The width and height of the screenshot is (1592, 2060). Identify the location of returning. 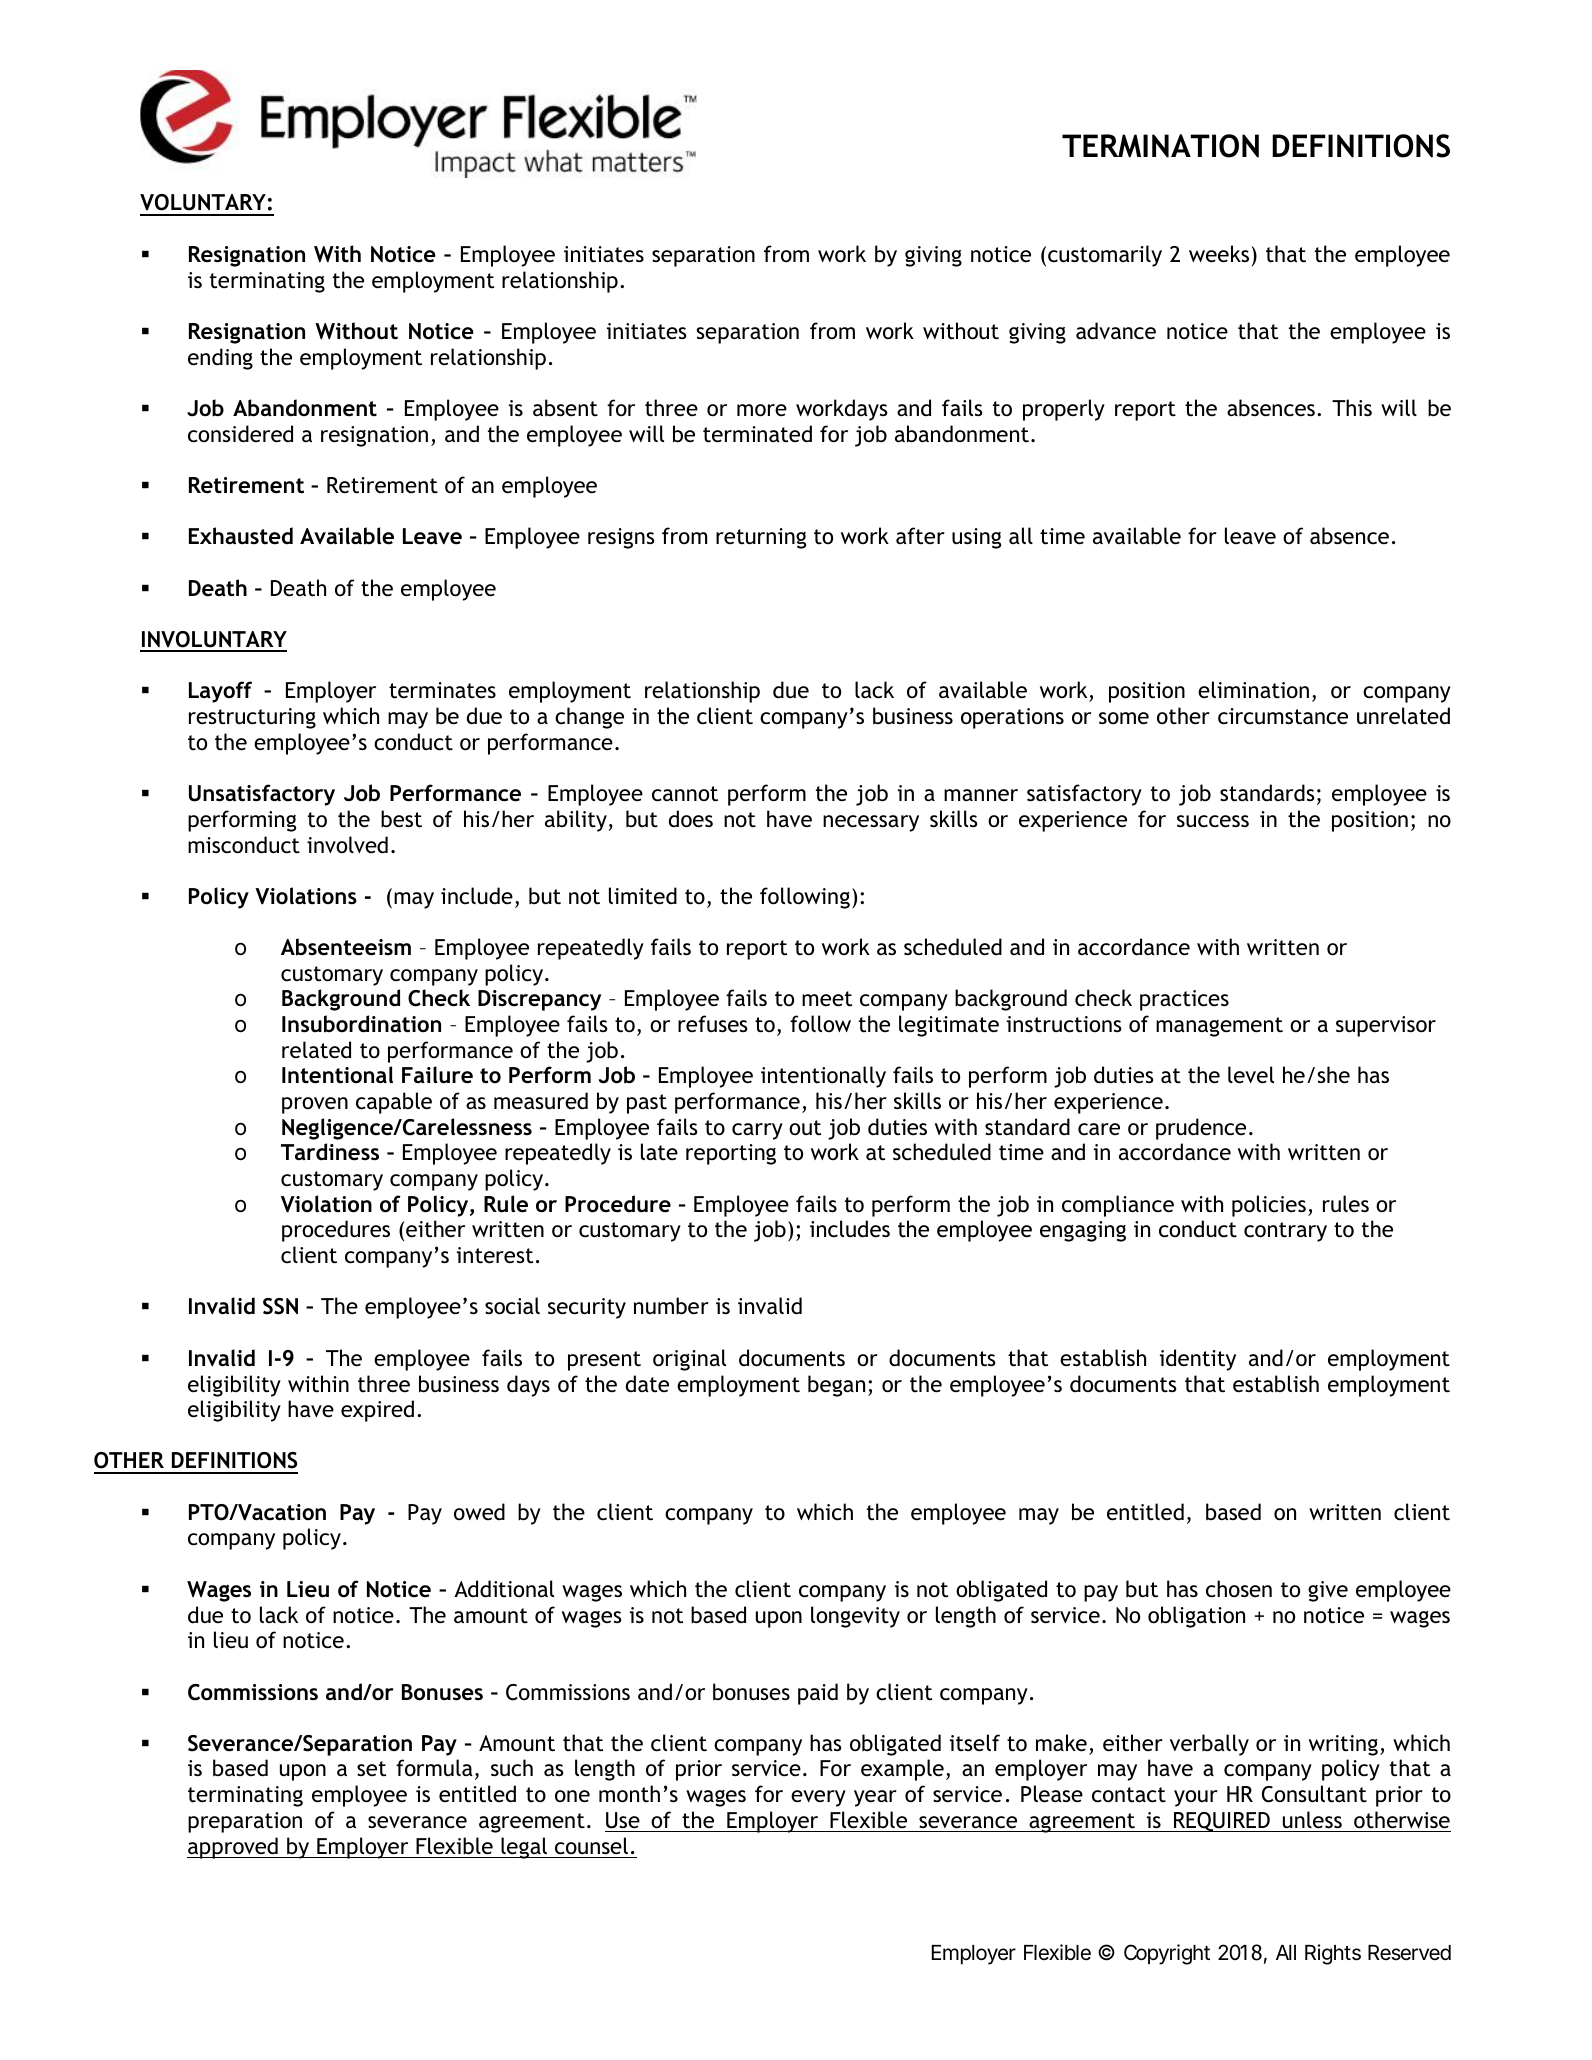
(761, 538).
